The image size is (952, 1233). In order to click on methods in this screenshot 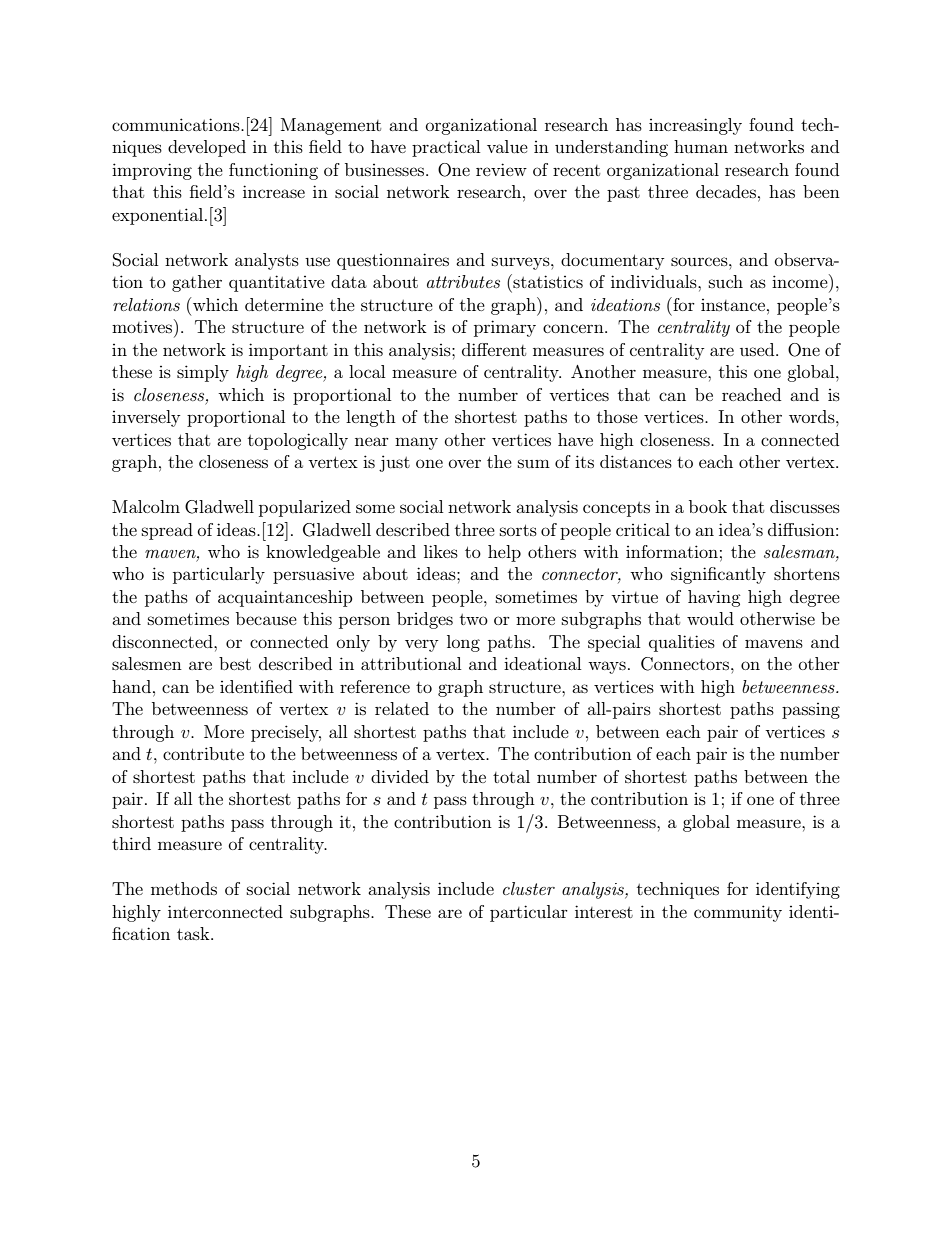, I will do `click(184, 888)`.
